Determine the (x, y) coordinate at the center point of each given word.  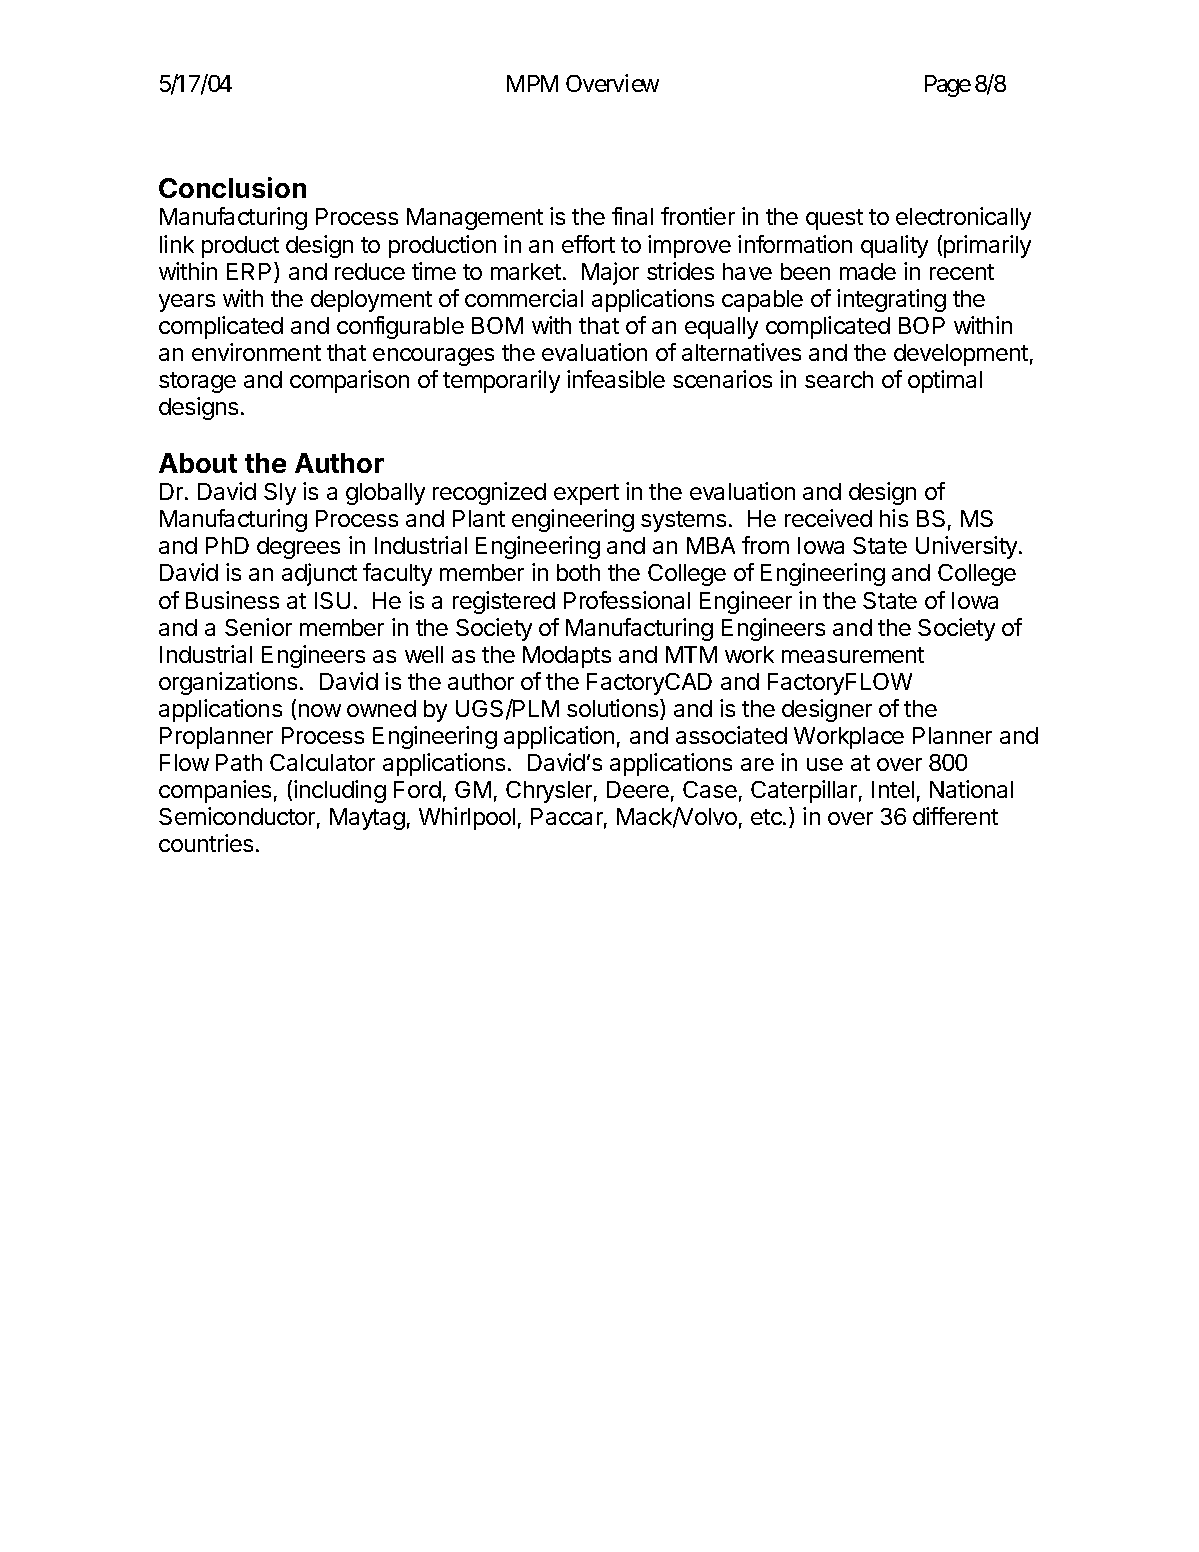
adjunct (319, 574)
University (968, 547)
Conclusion (232, 187)
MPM (532, 83)
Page (948, 86)
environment (256, 352)
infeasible (616, 379)
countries (206, 843)
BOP (922, 325)
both (578, 572)
